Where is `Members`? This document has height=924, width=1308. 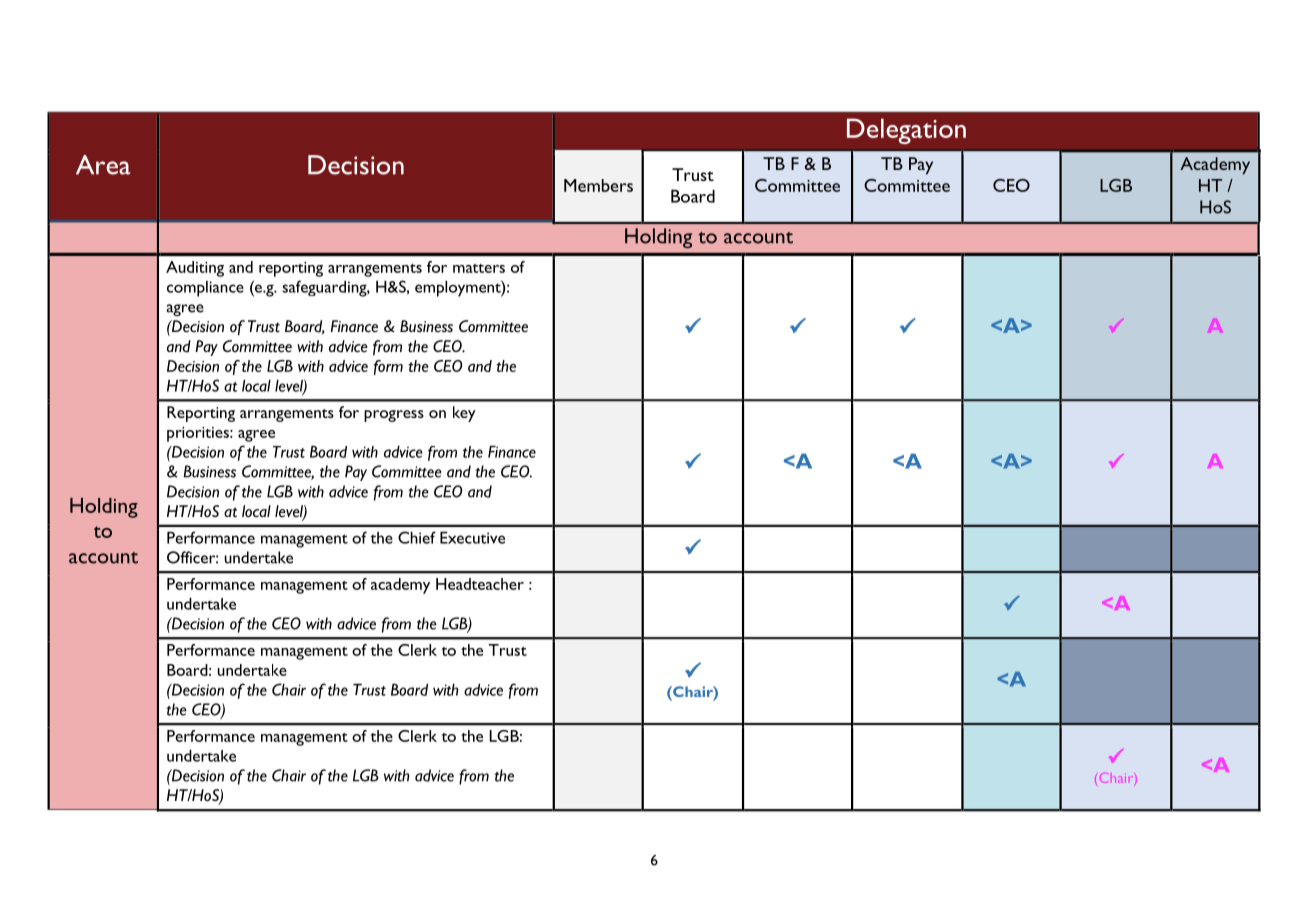 Members is located at coordinates (598, 185).
